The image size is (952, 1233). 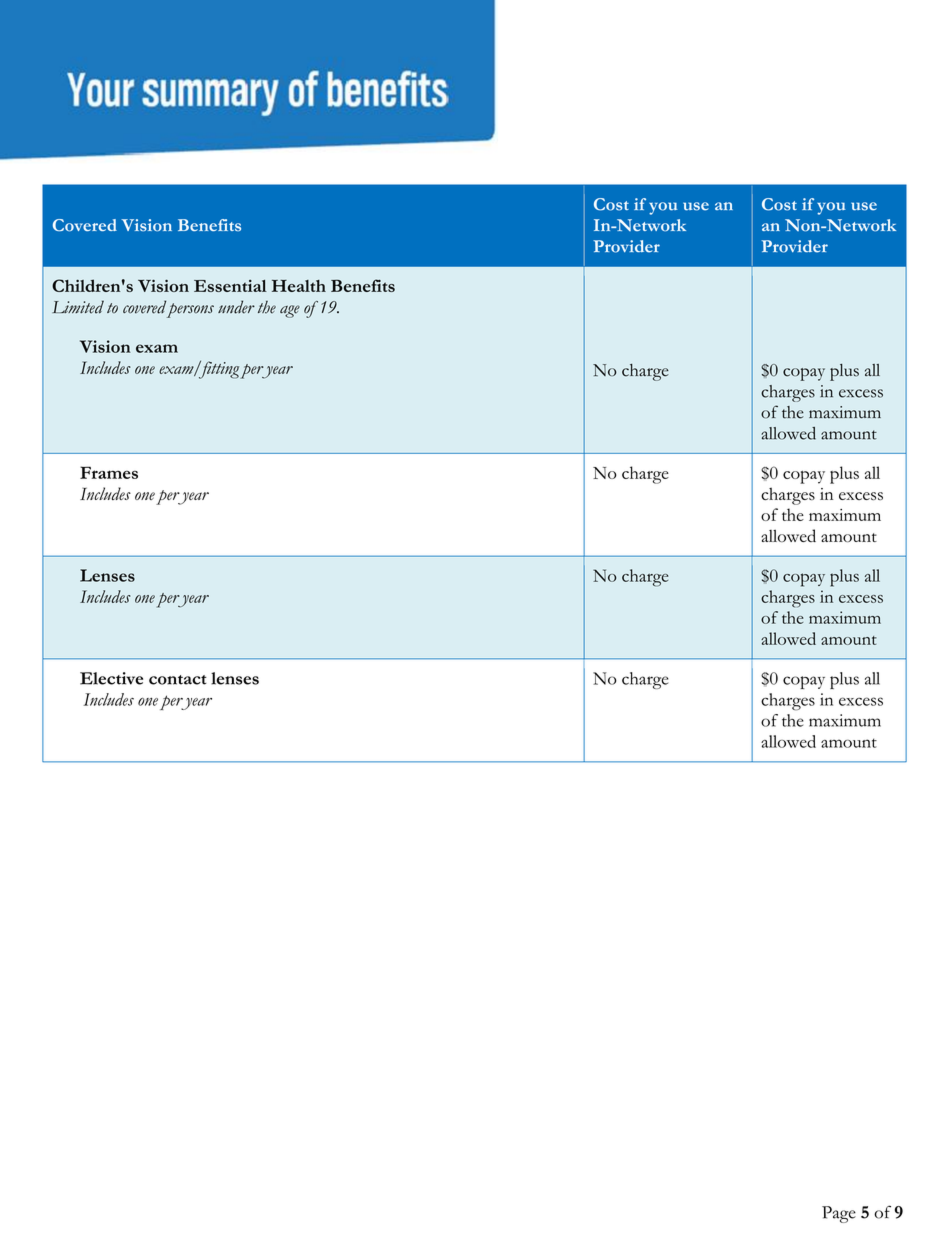 What do you see at coordinates (230, 286) in the screenshot?
I see `Essential` at bounding box center [230, 286].
